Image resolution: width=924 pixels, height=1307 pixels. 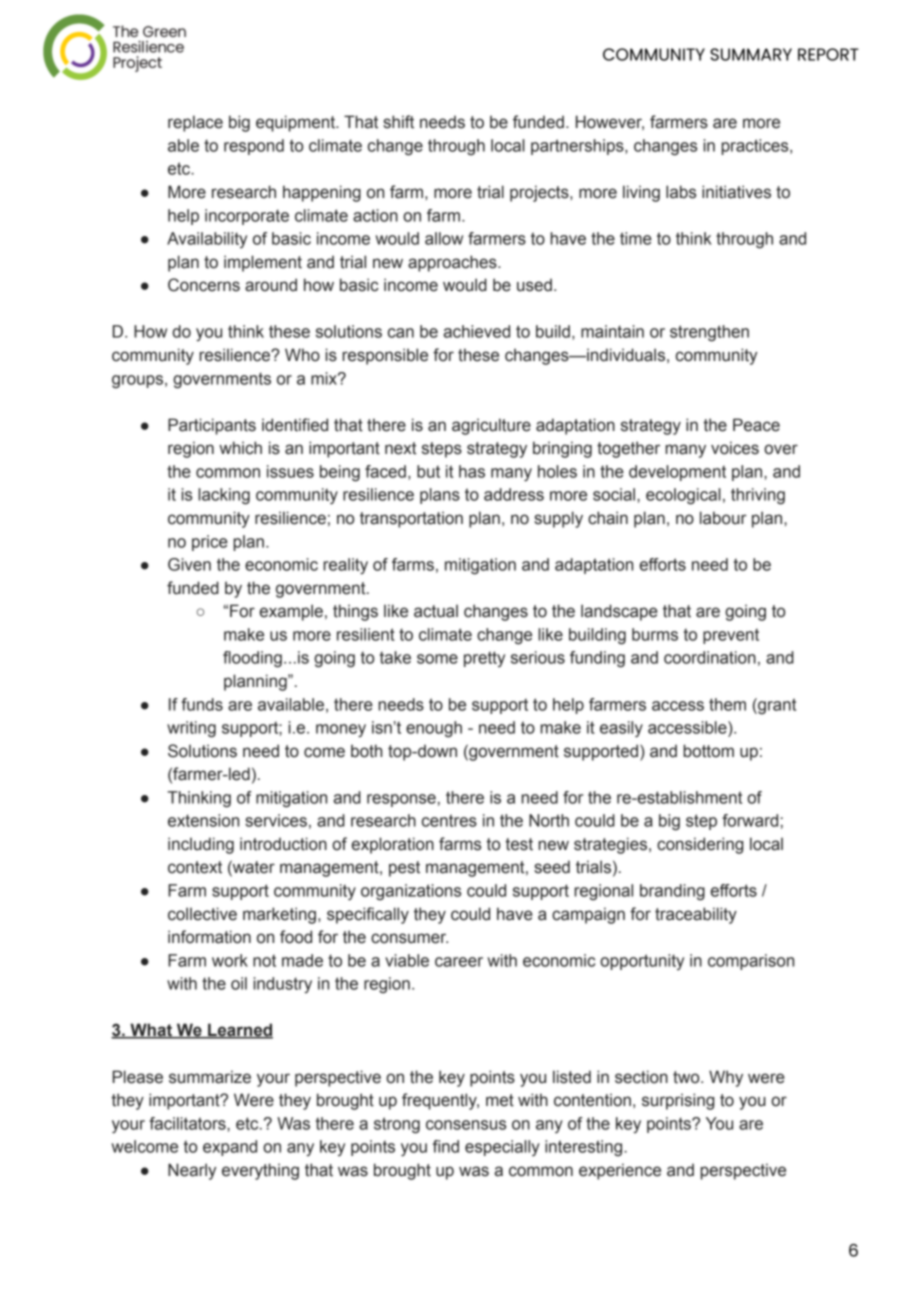 I want to click on shift, so click(x=398, y=122).
